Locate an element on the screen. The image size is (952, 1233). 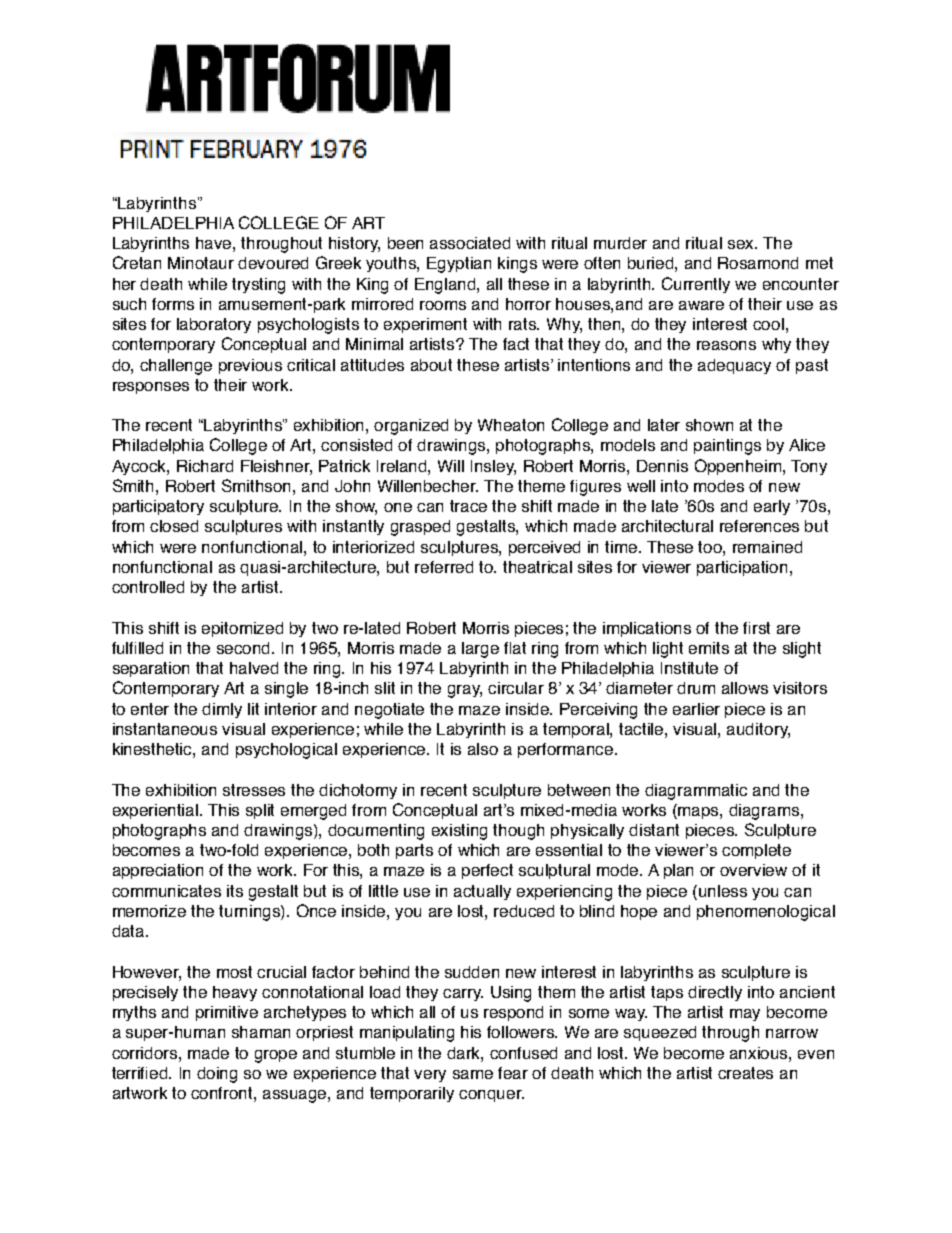
allows is located at coordinates (745, 688).
